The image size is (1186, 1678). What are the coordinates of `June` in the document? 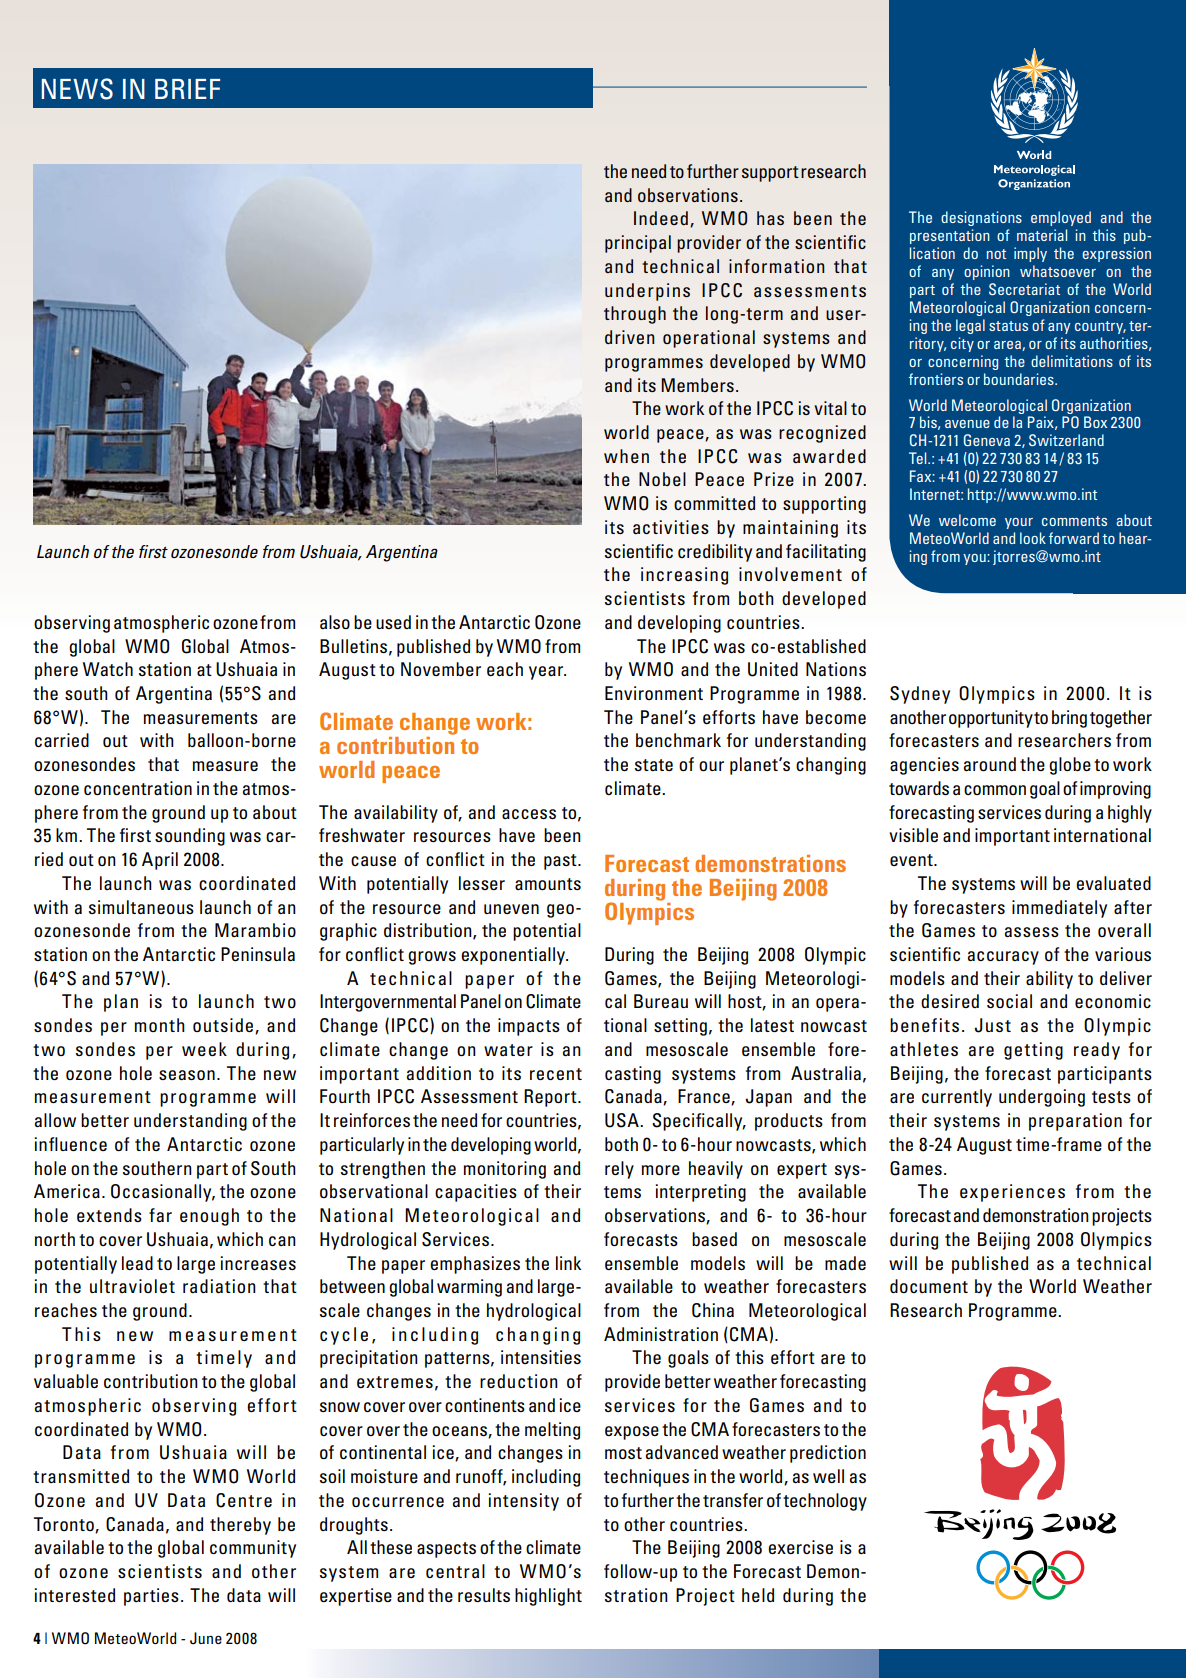 It's located at (206, 1638).
